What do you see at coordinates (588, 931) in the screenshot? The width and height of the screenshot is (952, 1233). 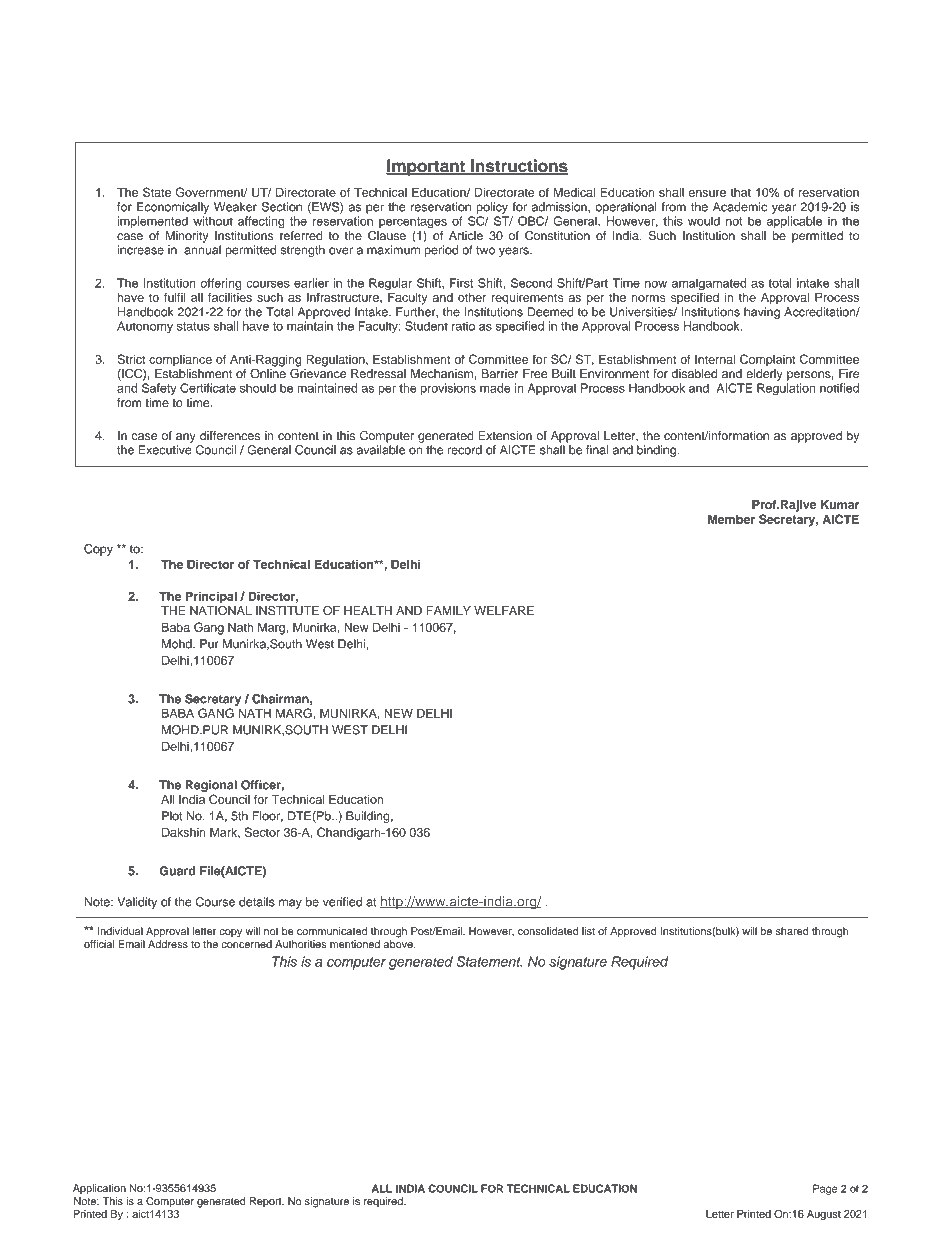 I see `list` at bounding box center [588, 931].
